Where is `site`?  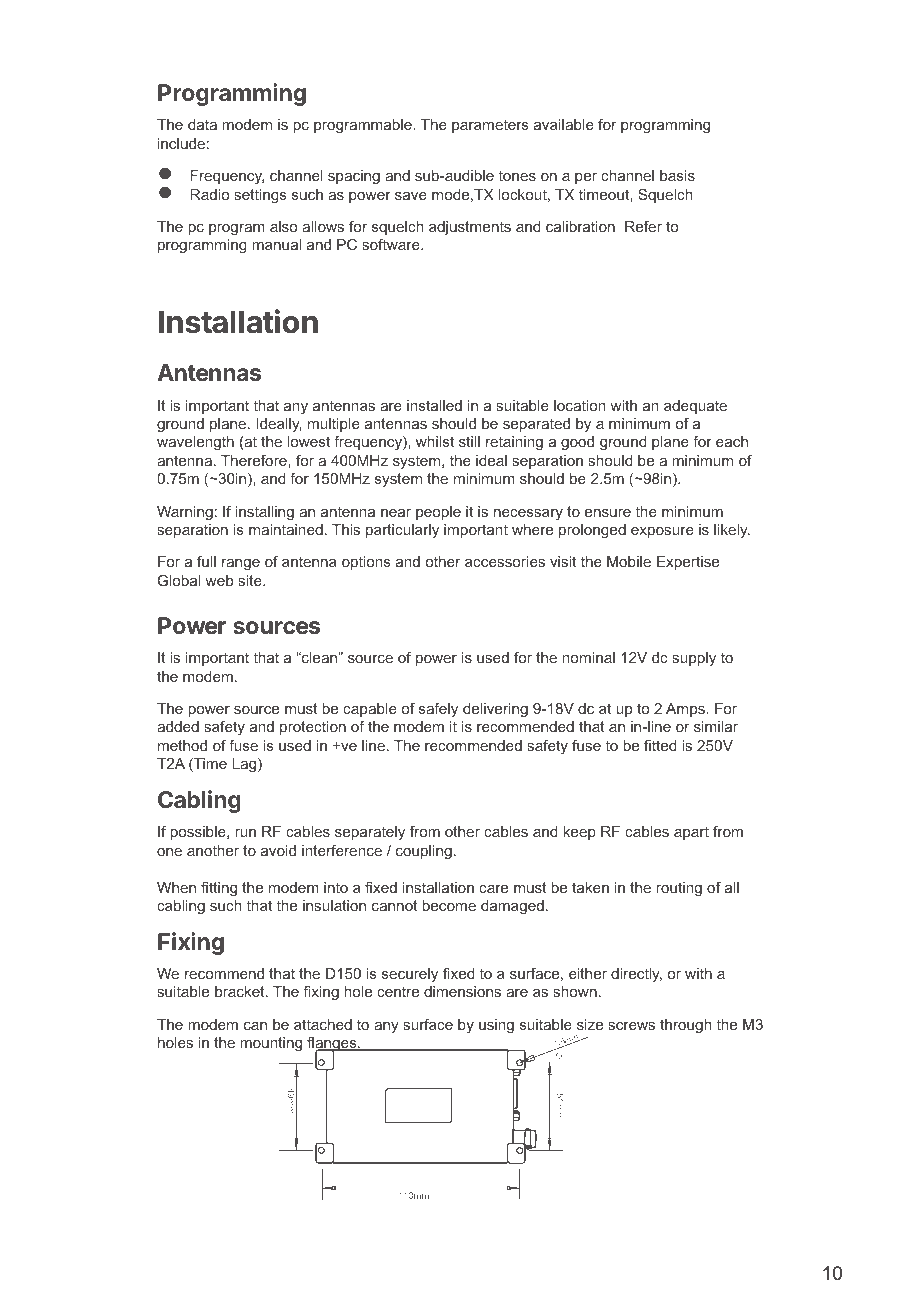
site is located at coordinates (251, 580).
